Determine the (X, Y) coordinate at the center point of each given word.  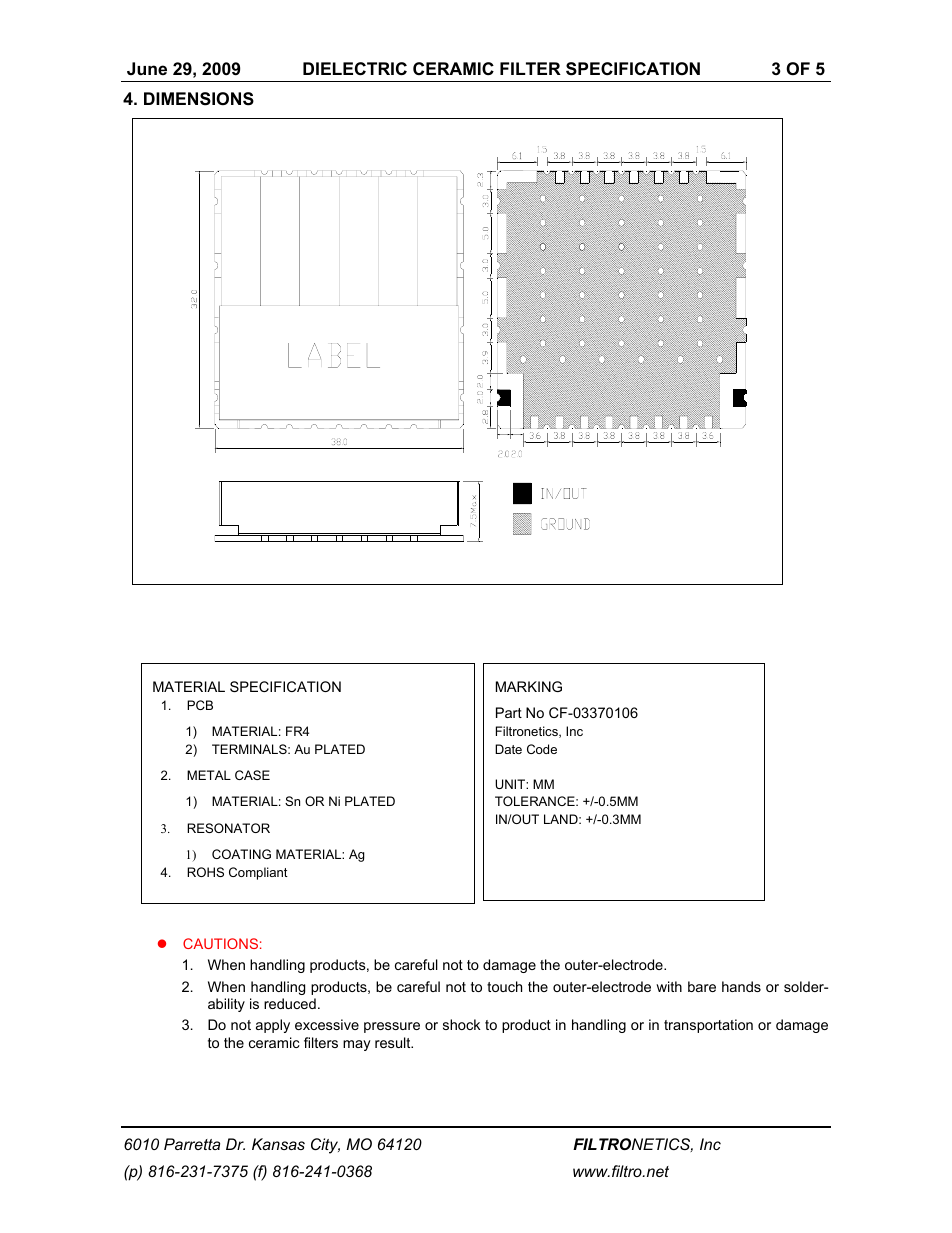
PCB (200, 705)
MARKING (529, 686)
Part (509, 712)
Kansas (278, 1144)
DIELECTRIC (355, 69)
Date (508, 749)
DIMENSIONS (199, 99)
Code (542, 749)
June (147, 68)
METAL (209, 775)
